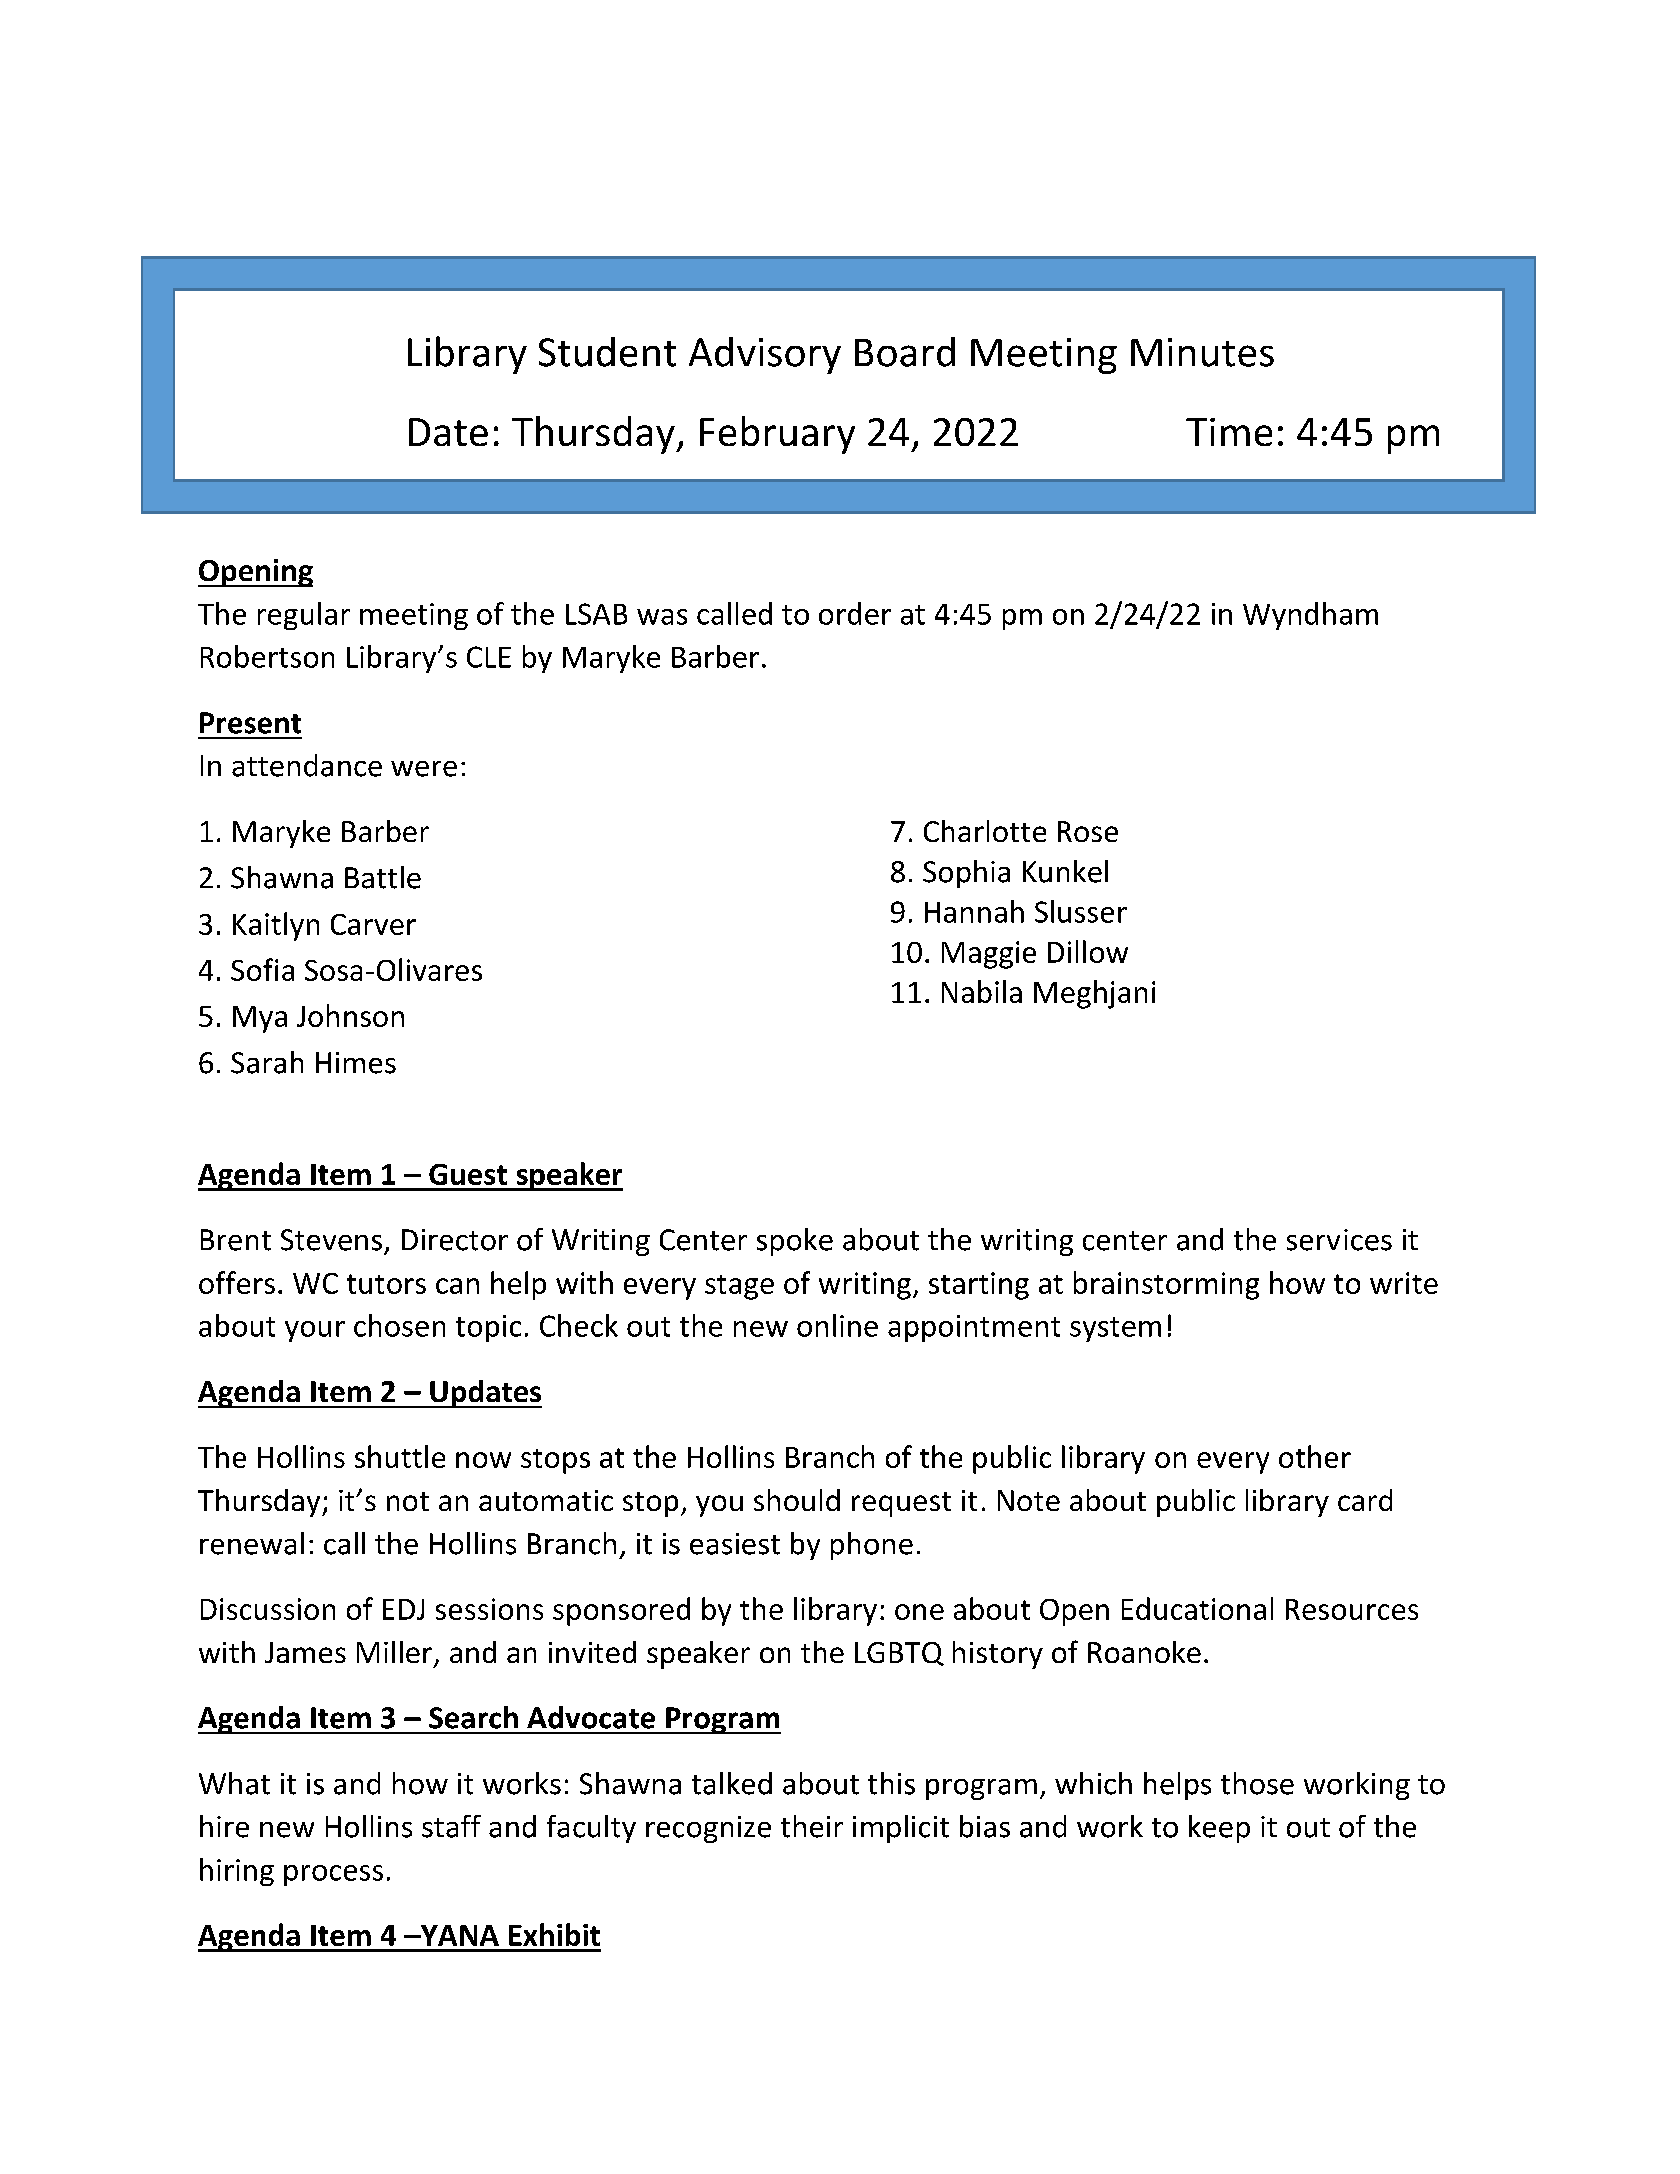 The image size is (1680, 2174). I want to click on tutors, so click(386, 1284).
